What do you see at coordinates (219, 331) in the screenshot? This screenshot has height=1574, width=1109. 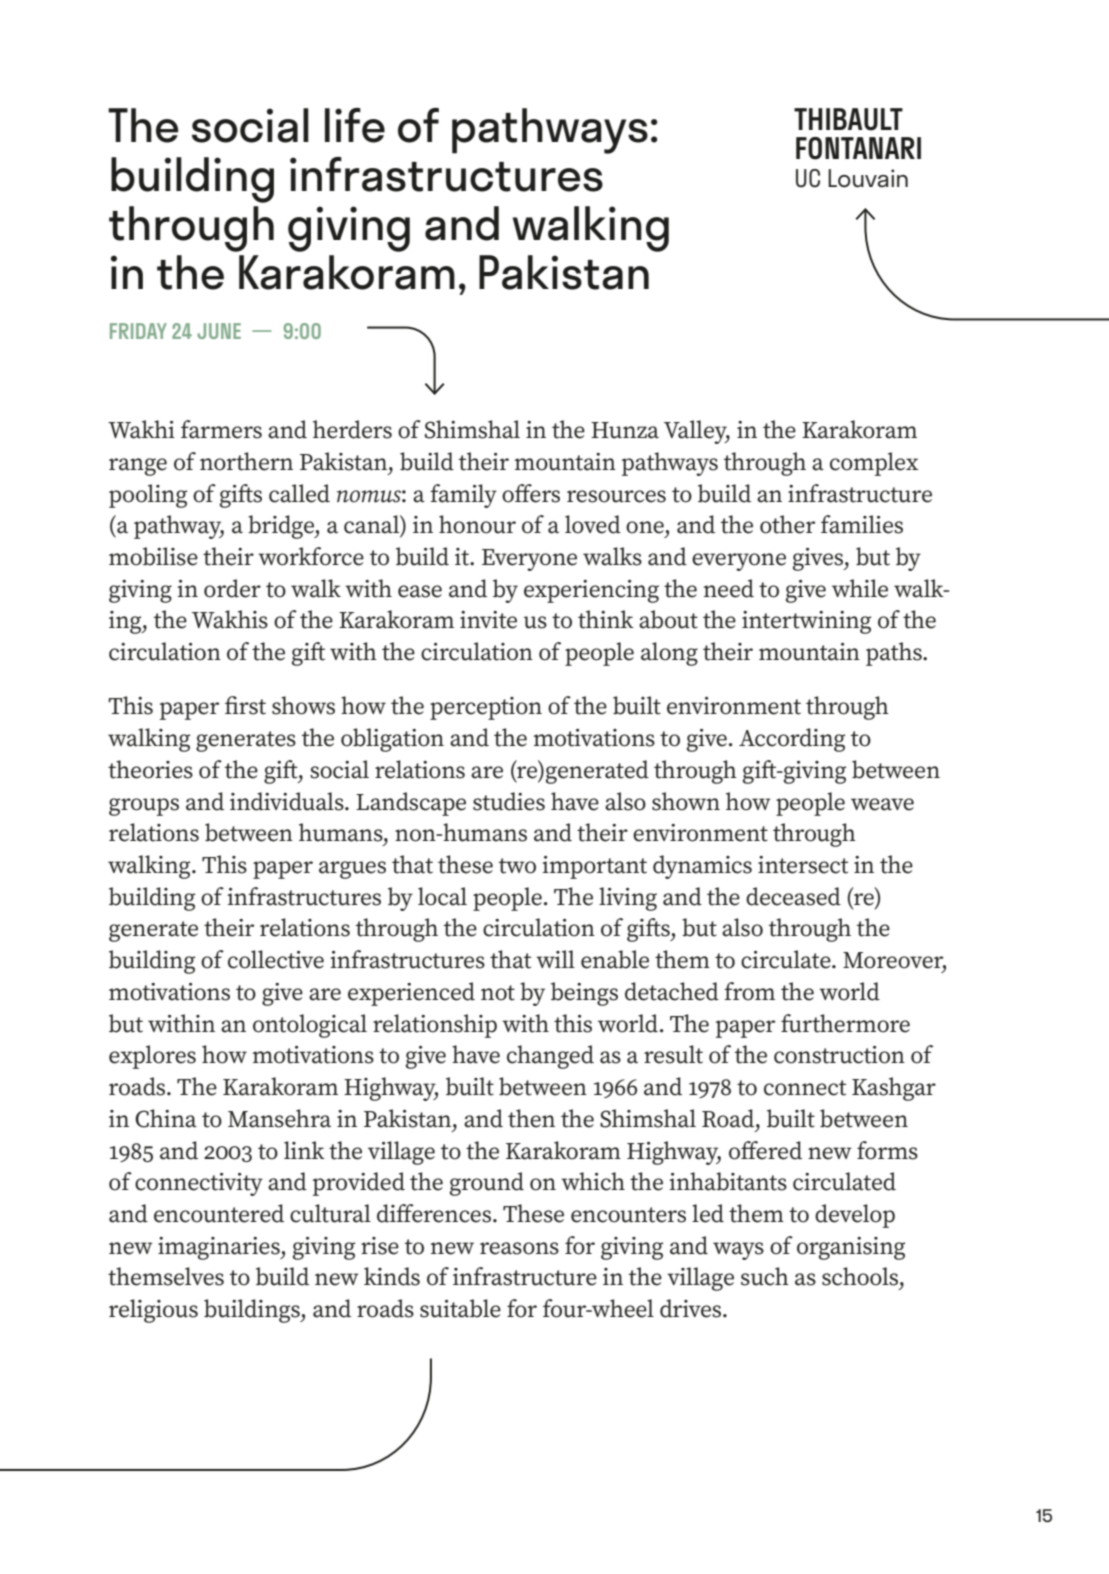 I see `JUNE` at bounding box center [219, 331].
